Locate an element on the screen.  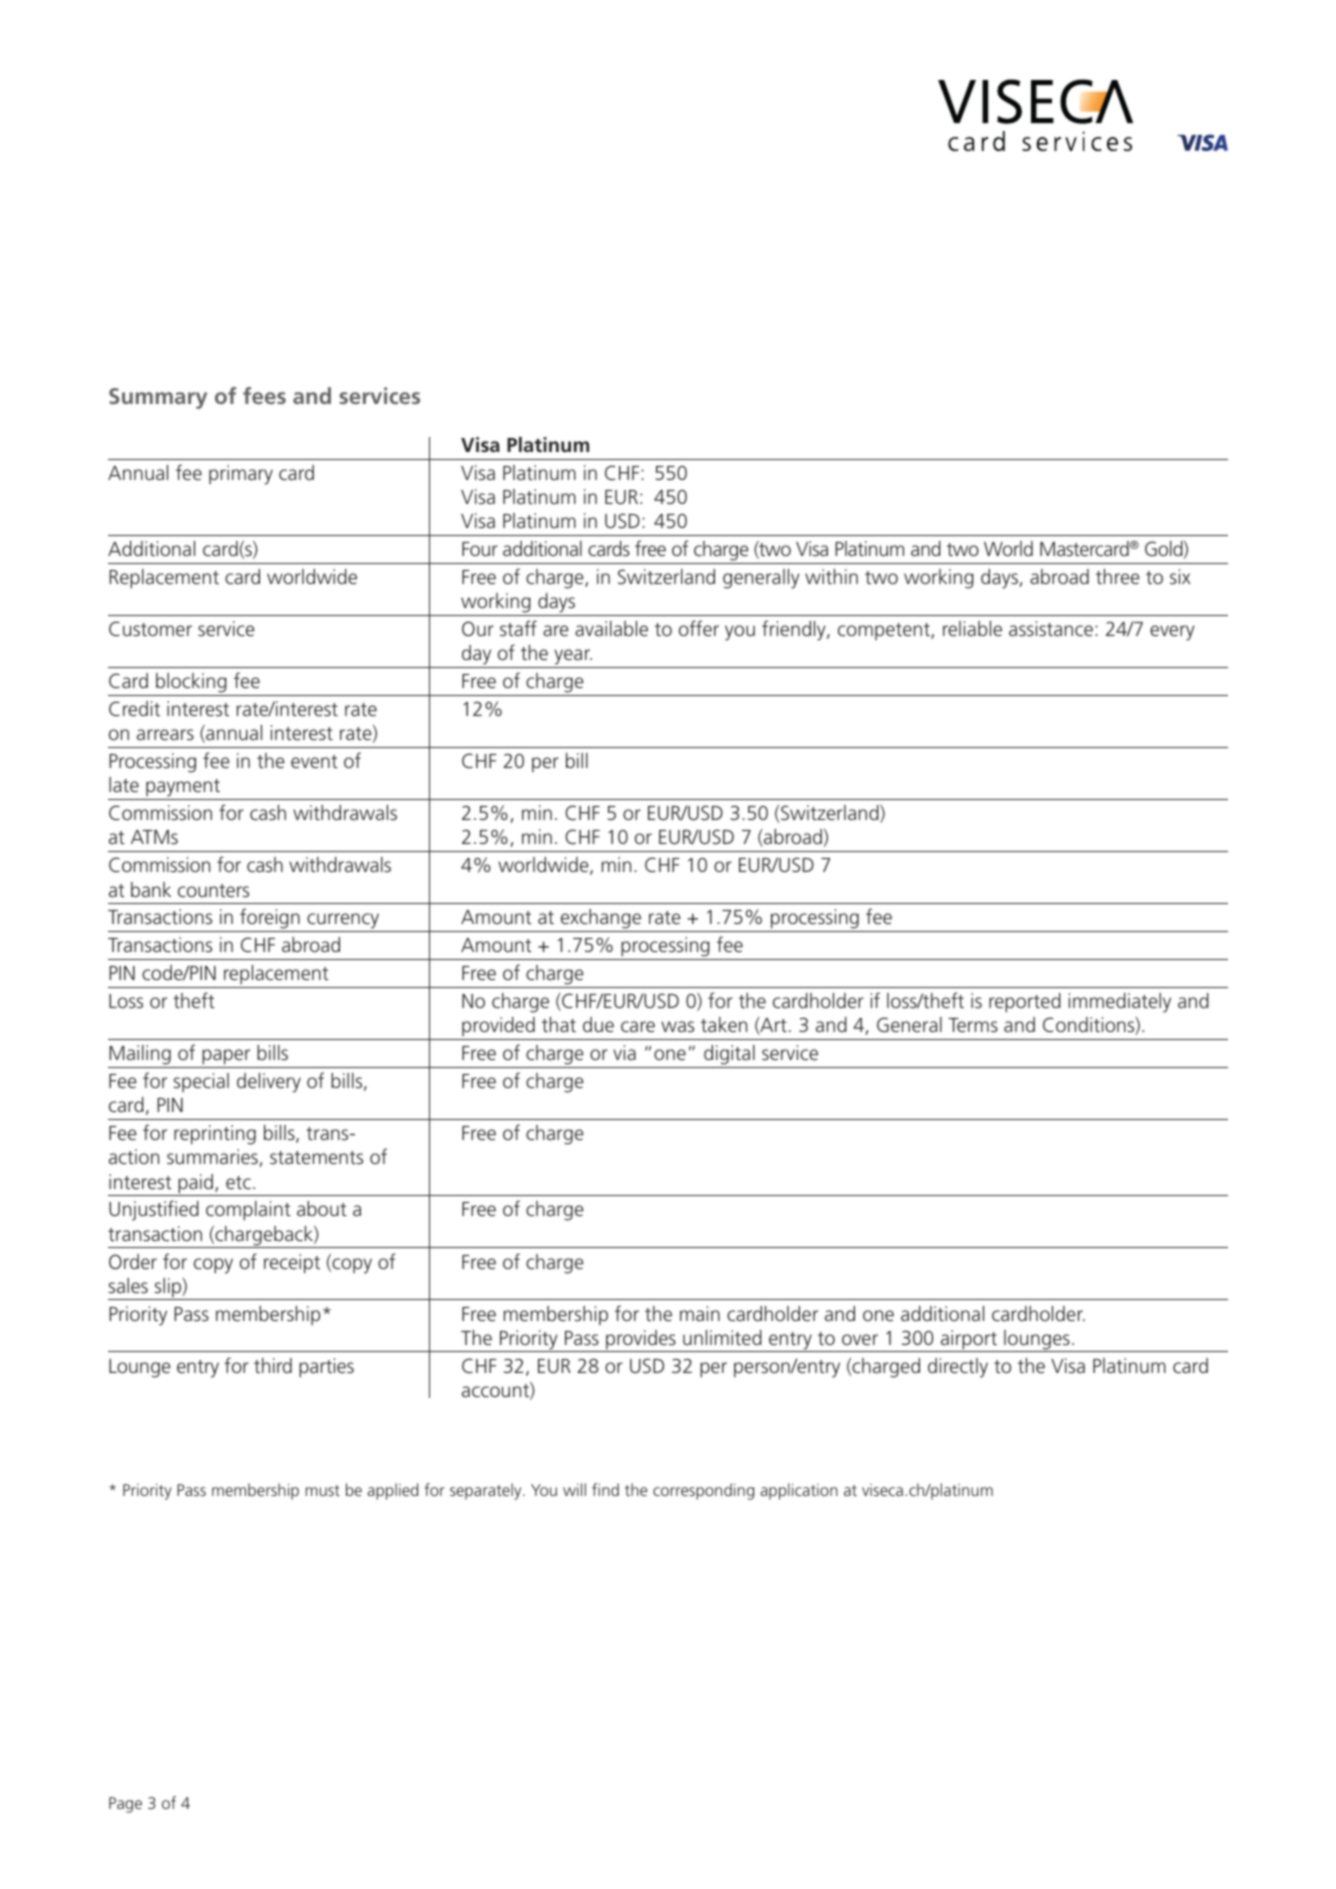
Terms is located at coordinates (973, 1025).
